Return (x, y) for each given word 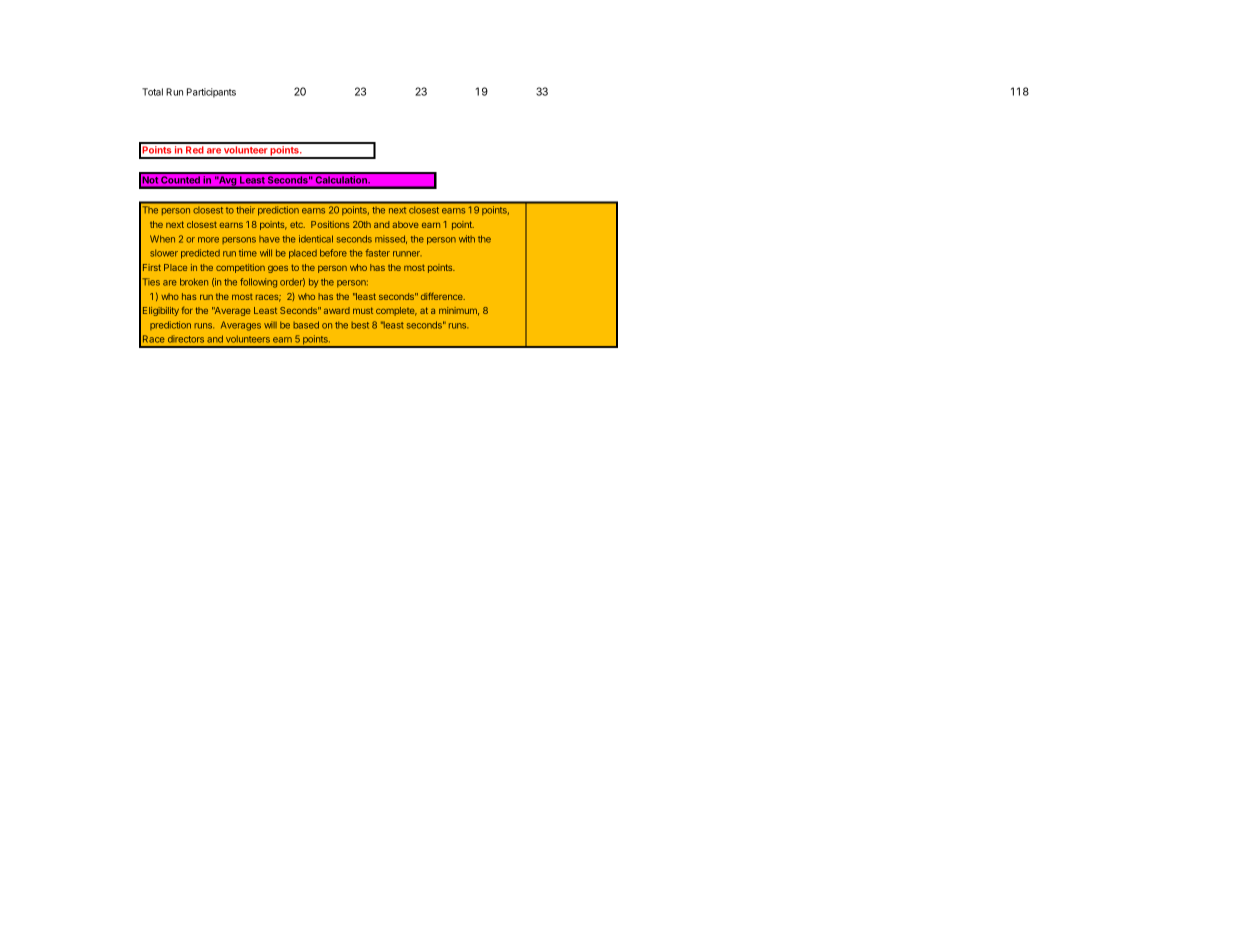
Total (152, 92)
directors (186, 339)
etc (297, 224)
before (333, 253)
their (246, 209)
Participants (211, 93)
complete (396, 311)
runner (407, 254)
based (306, 325)
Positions (330, 224)
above (405, 224)
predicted (200, 254)
